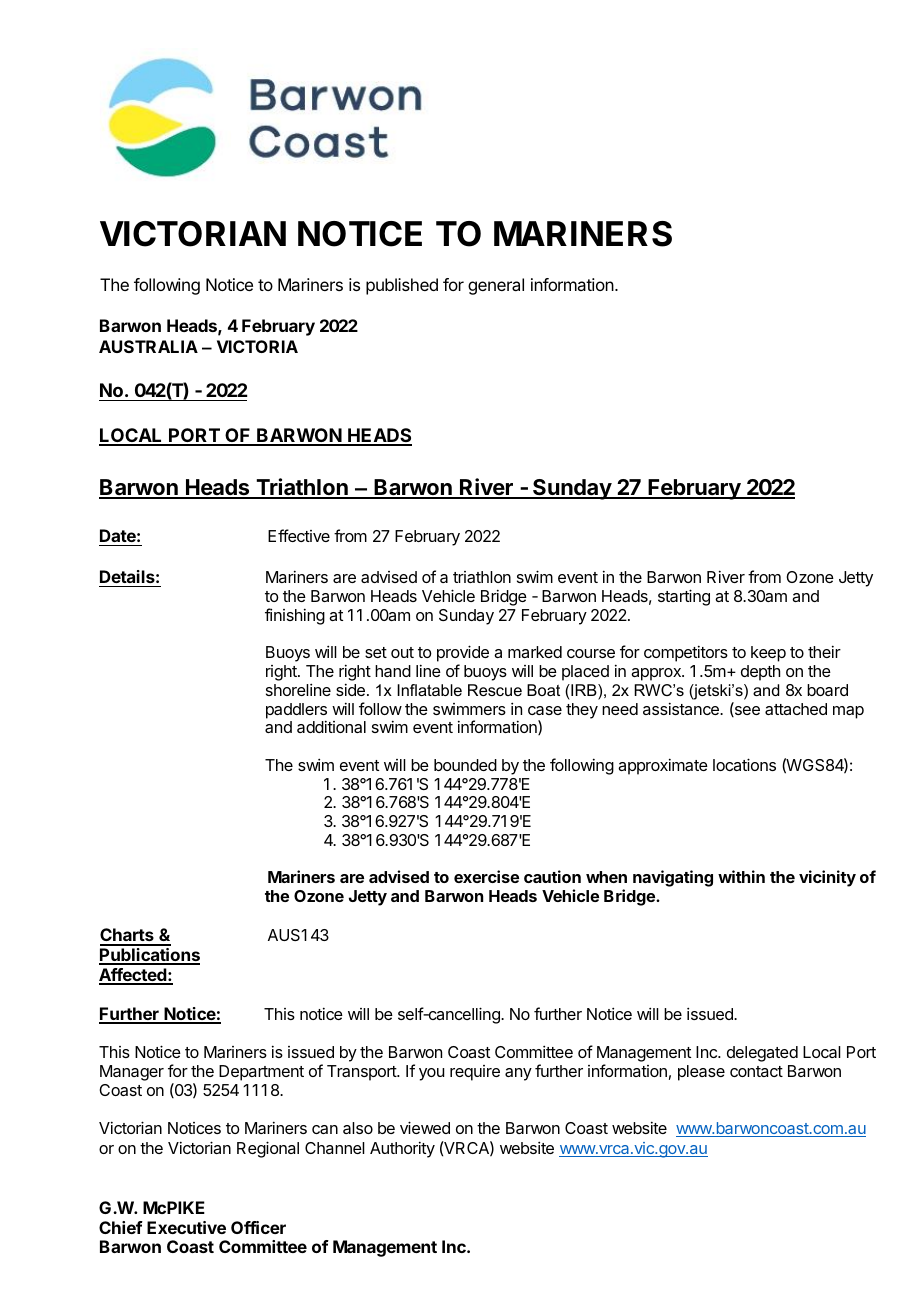 This screenshot has width=924, height=1307. I want to click on keep, so click(768, 654).
